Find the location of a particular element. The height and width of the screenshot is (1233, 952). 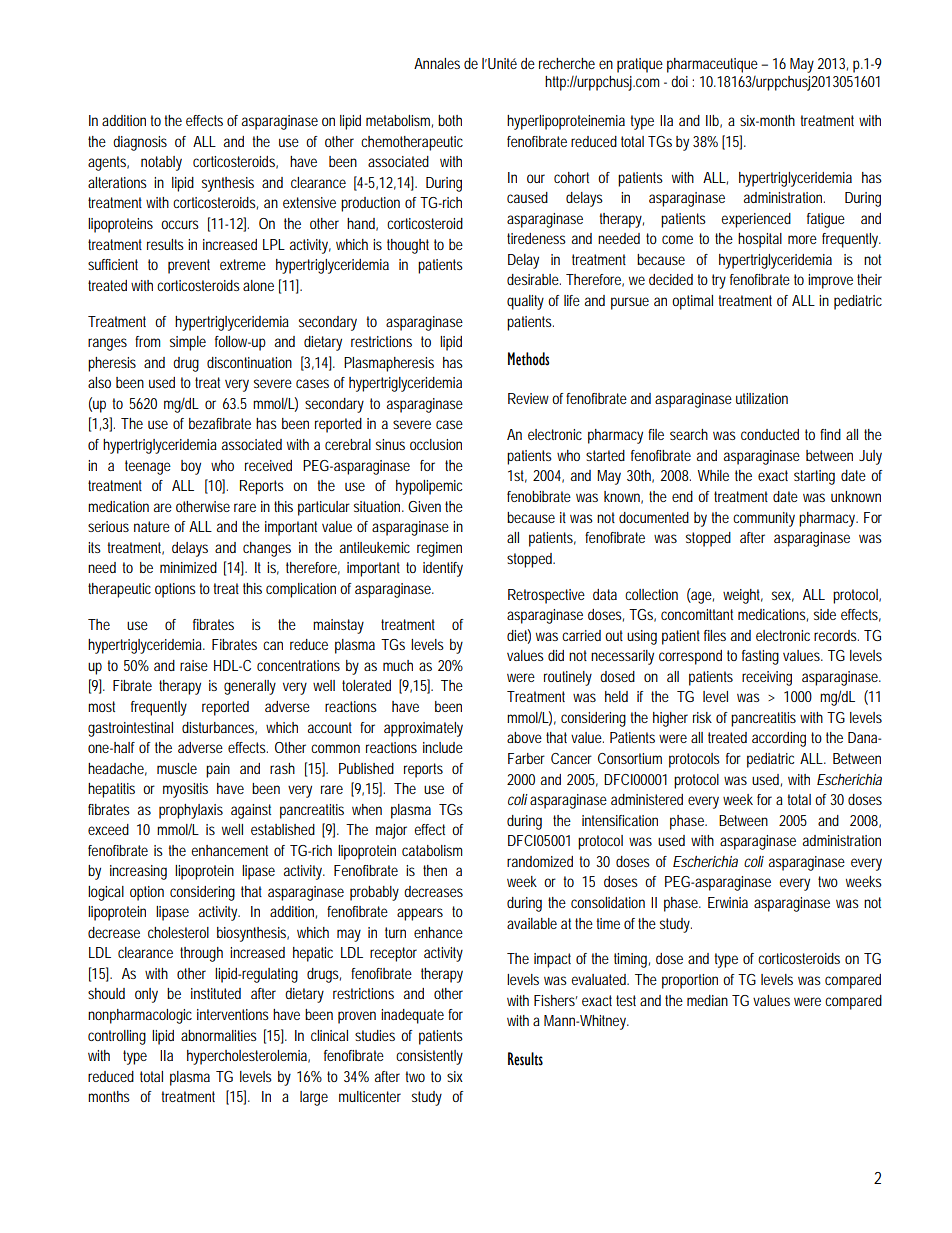

diagnosis is located at coordinates (140, 143).
